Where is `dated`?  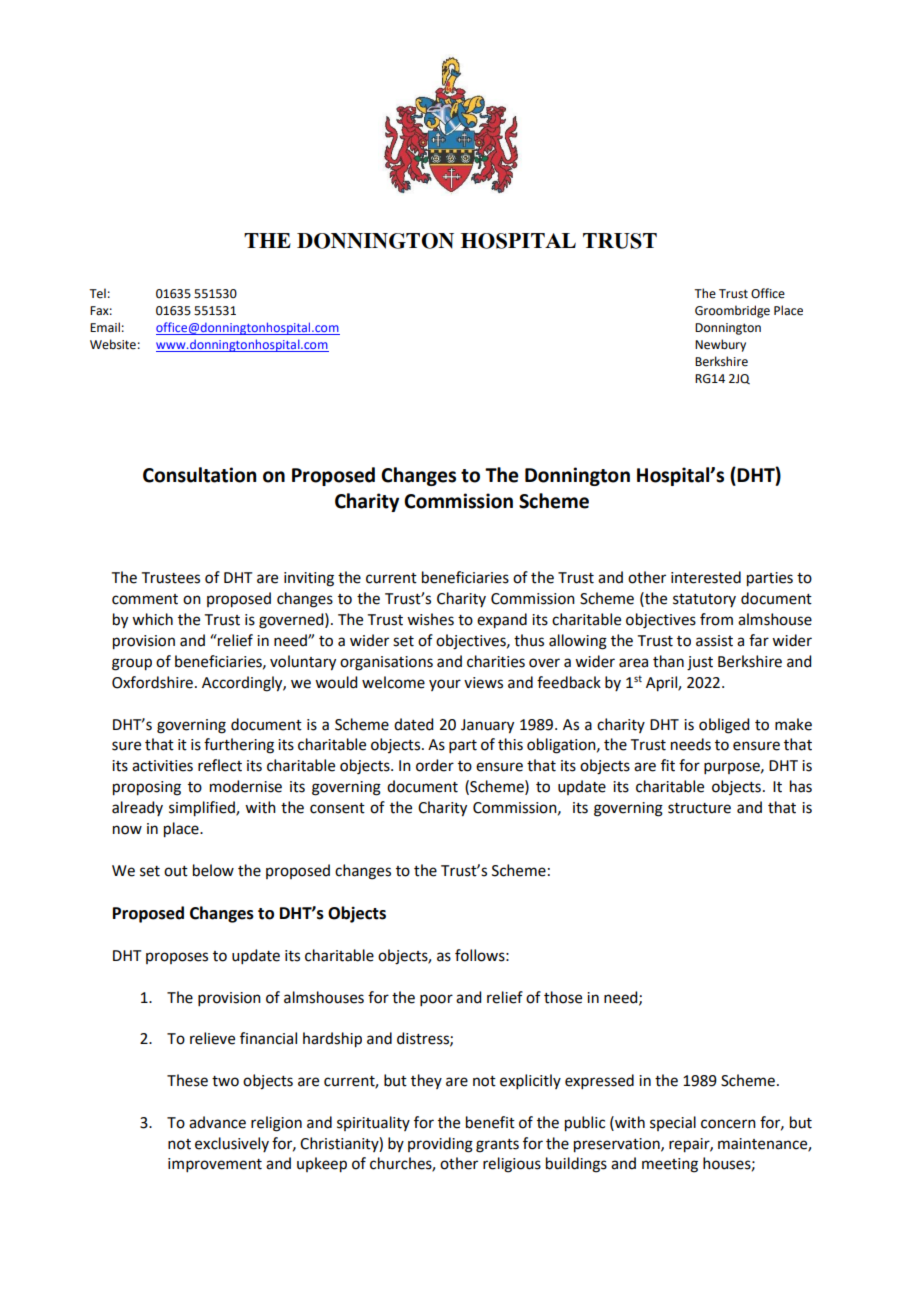
dated is located at coordinates (413, 724).
